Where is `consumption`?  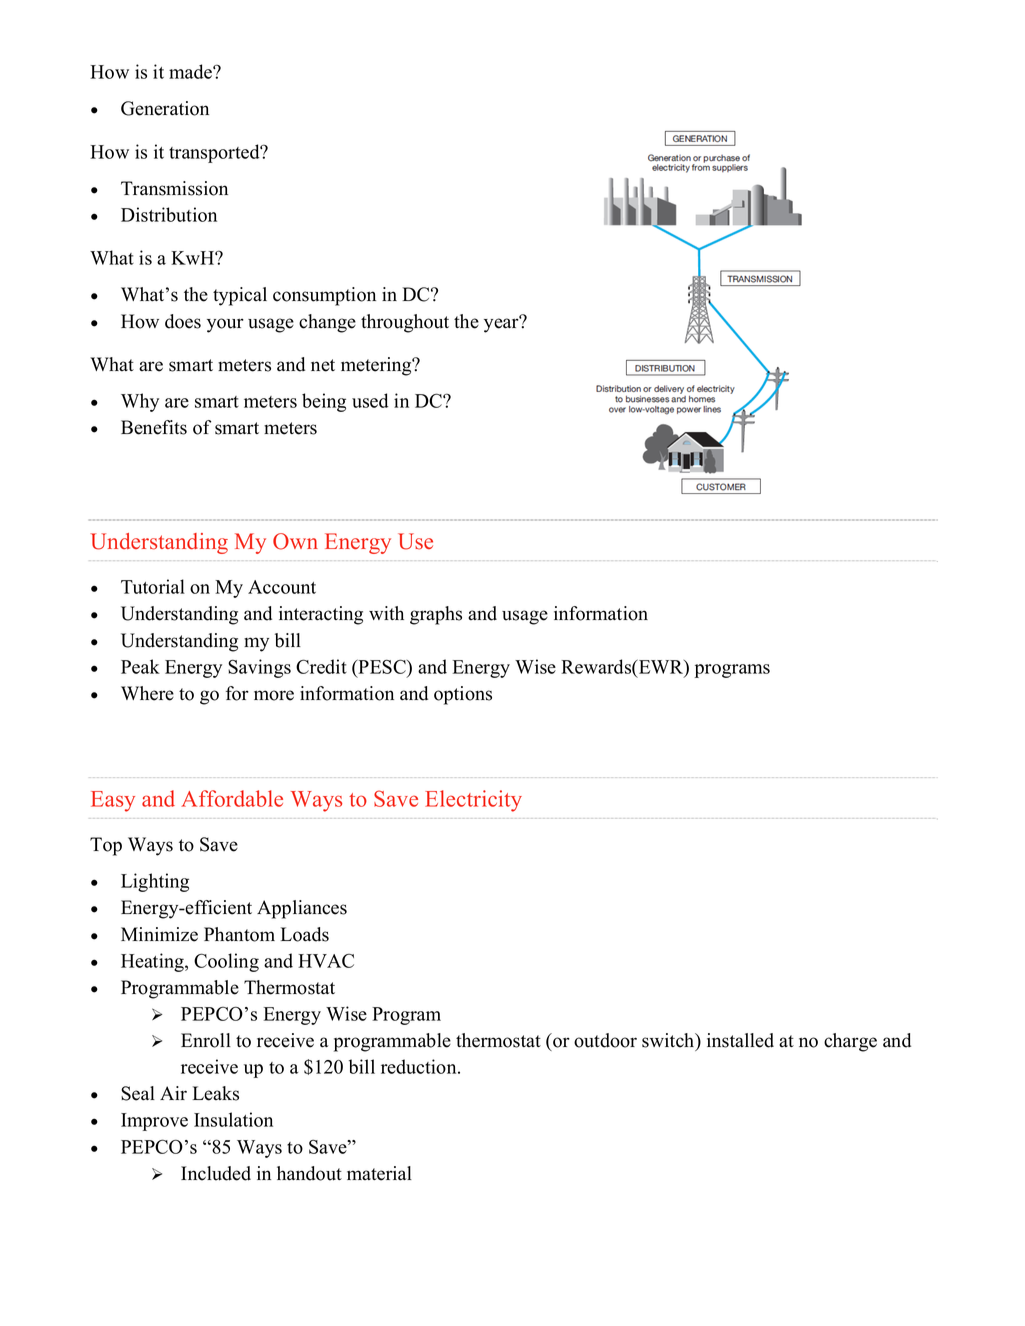
consumption is located at coordinates (324, 296).
